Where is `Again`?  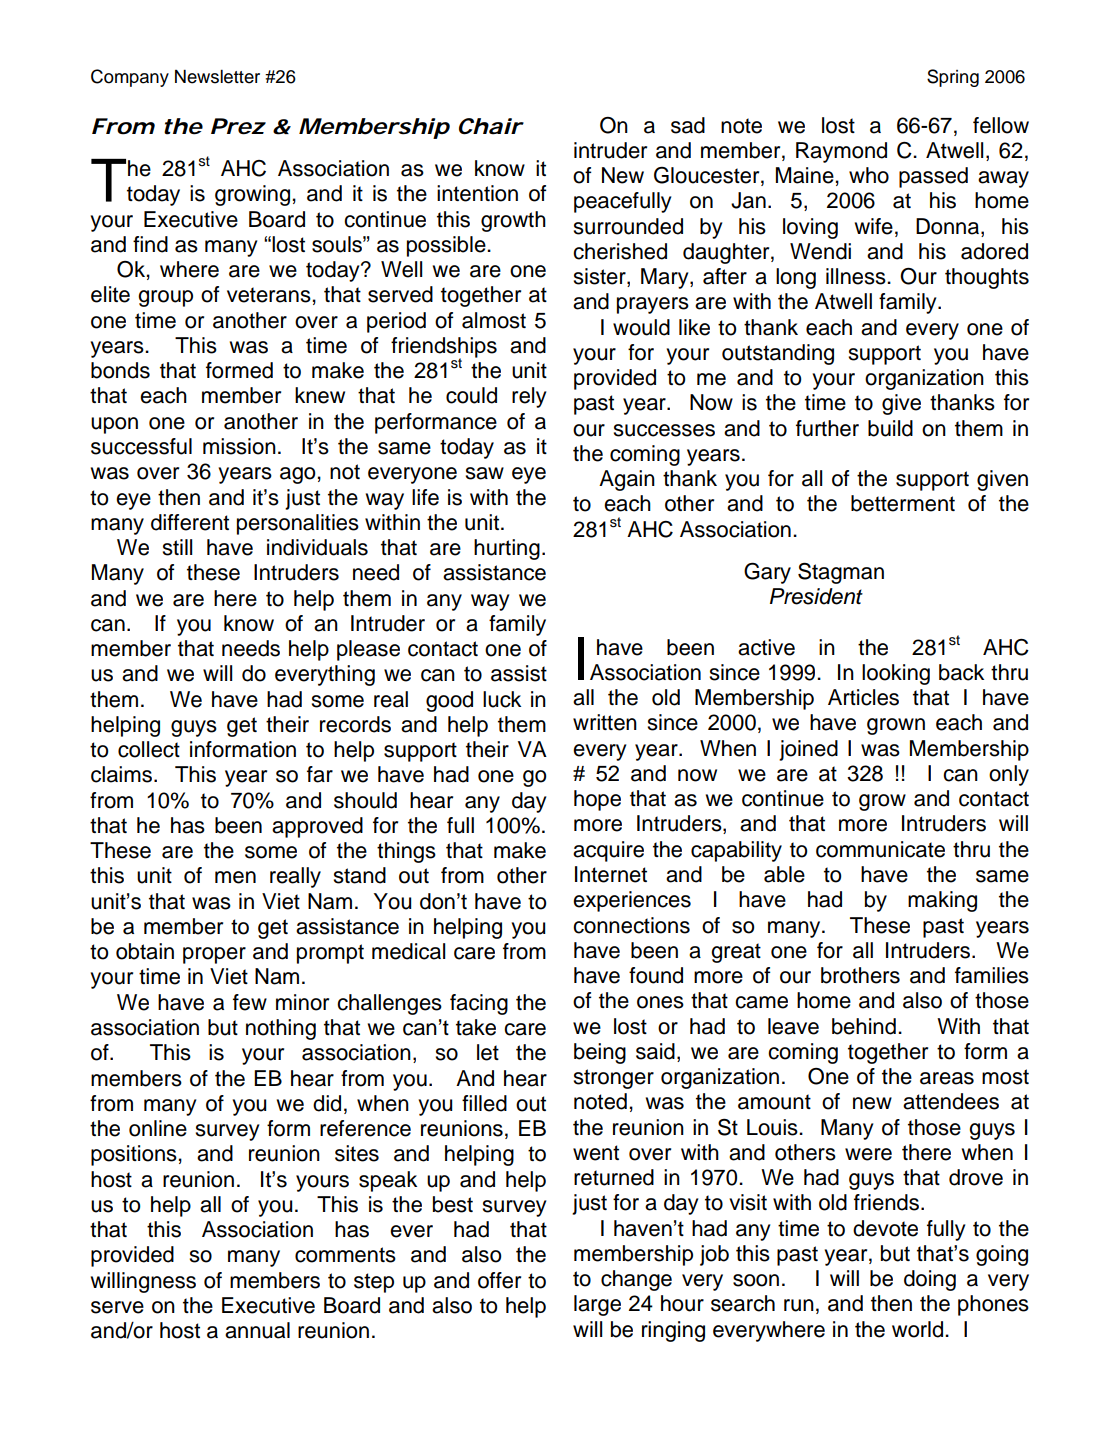 Again is located at coordinates (627, 480).
